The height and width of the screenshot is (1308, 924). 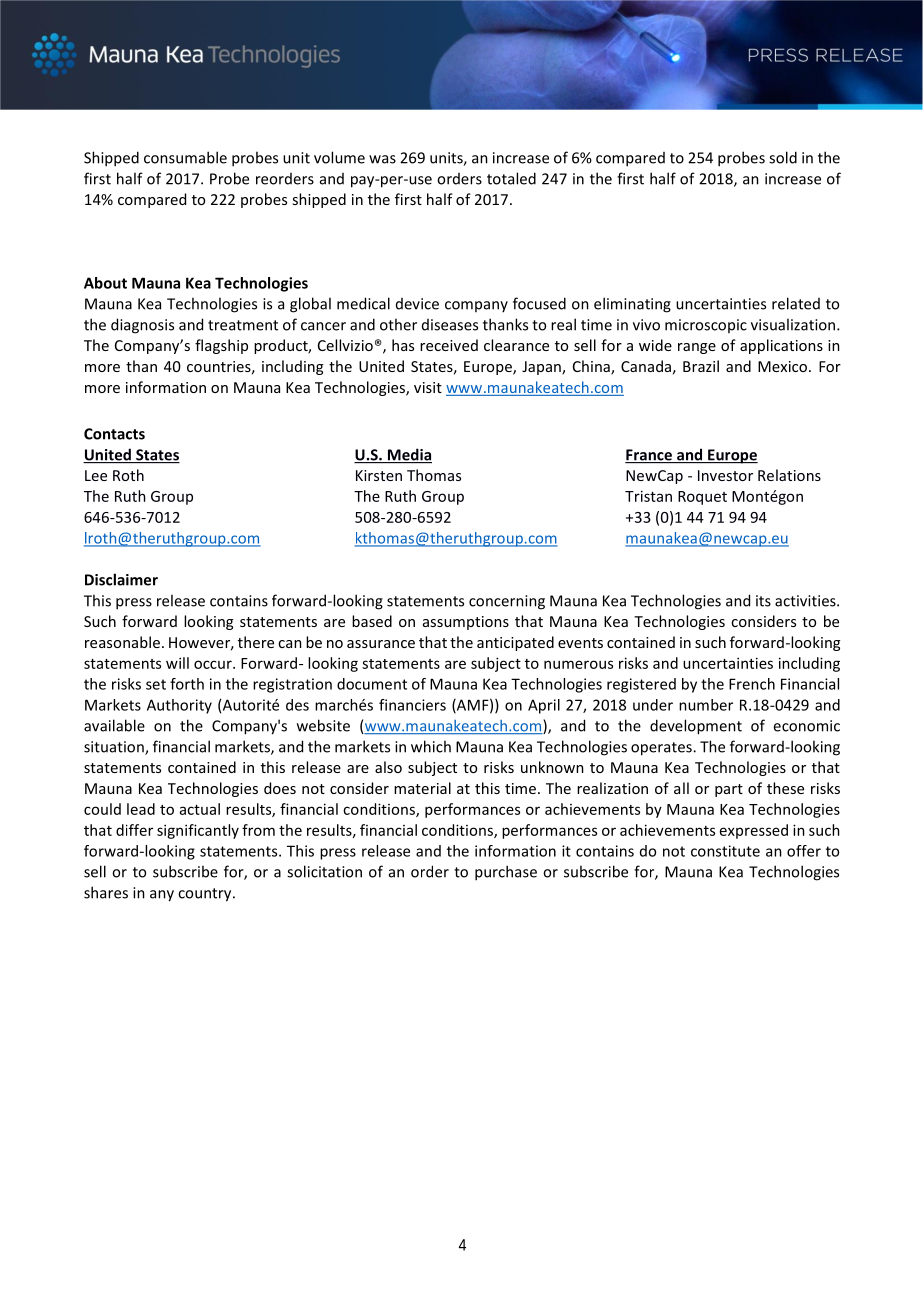 I want to click on sold, so click(x=783, y=157).
